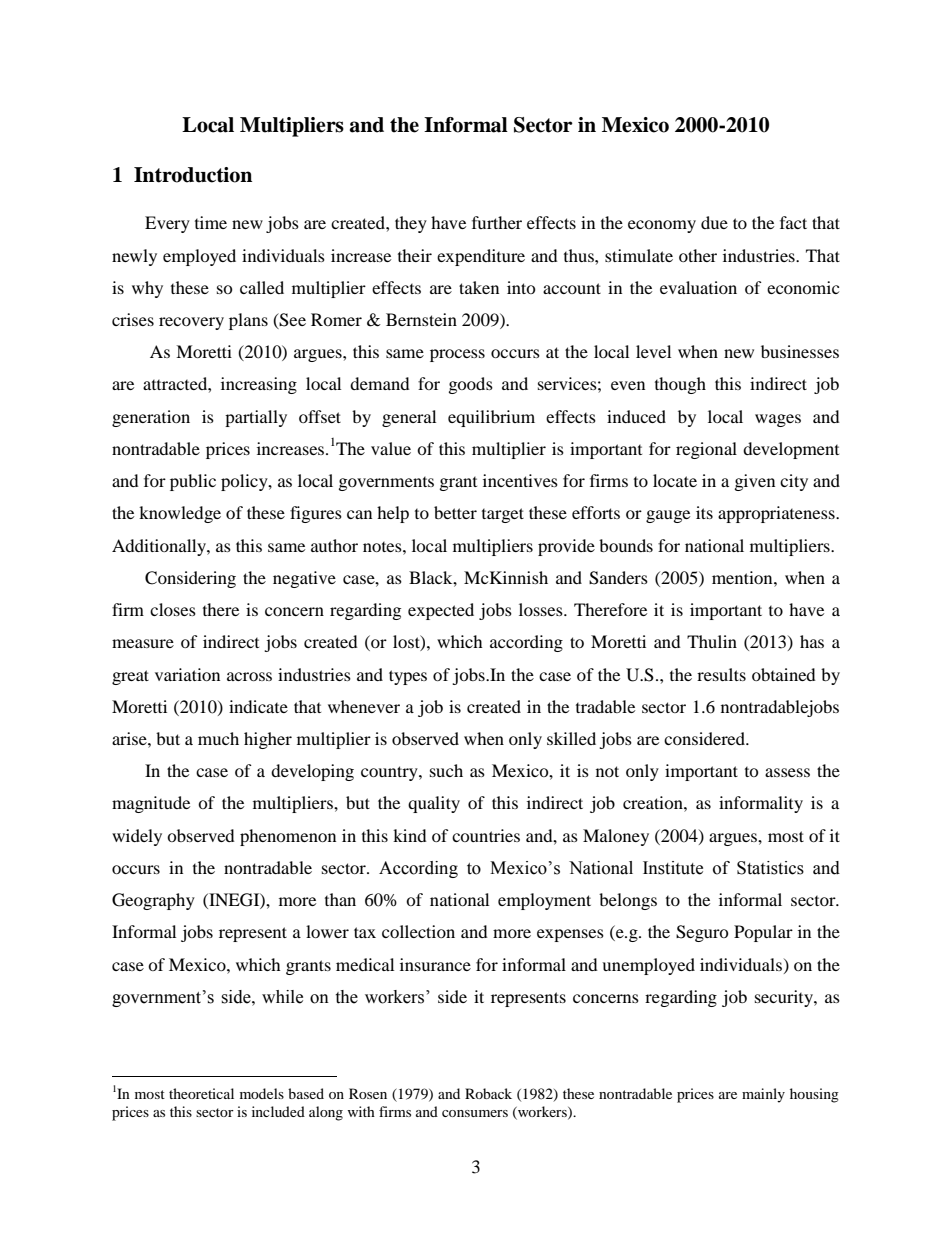  I want to click on mainly, so click(763, 1095).
